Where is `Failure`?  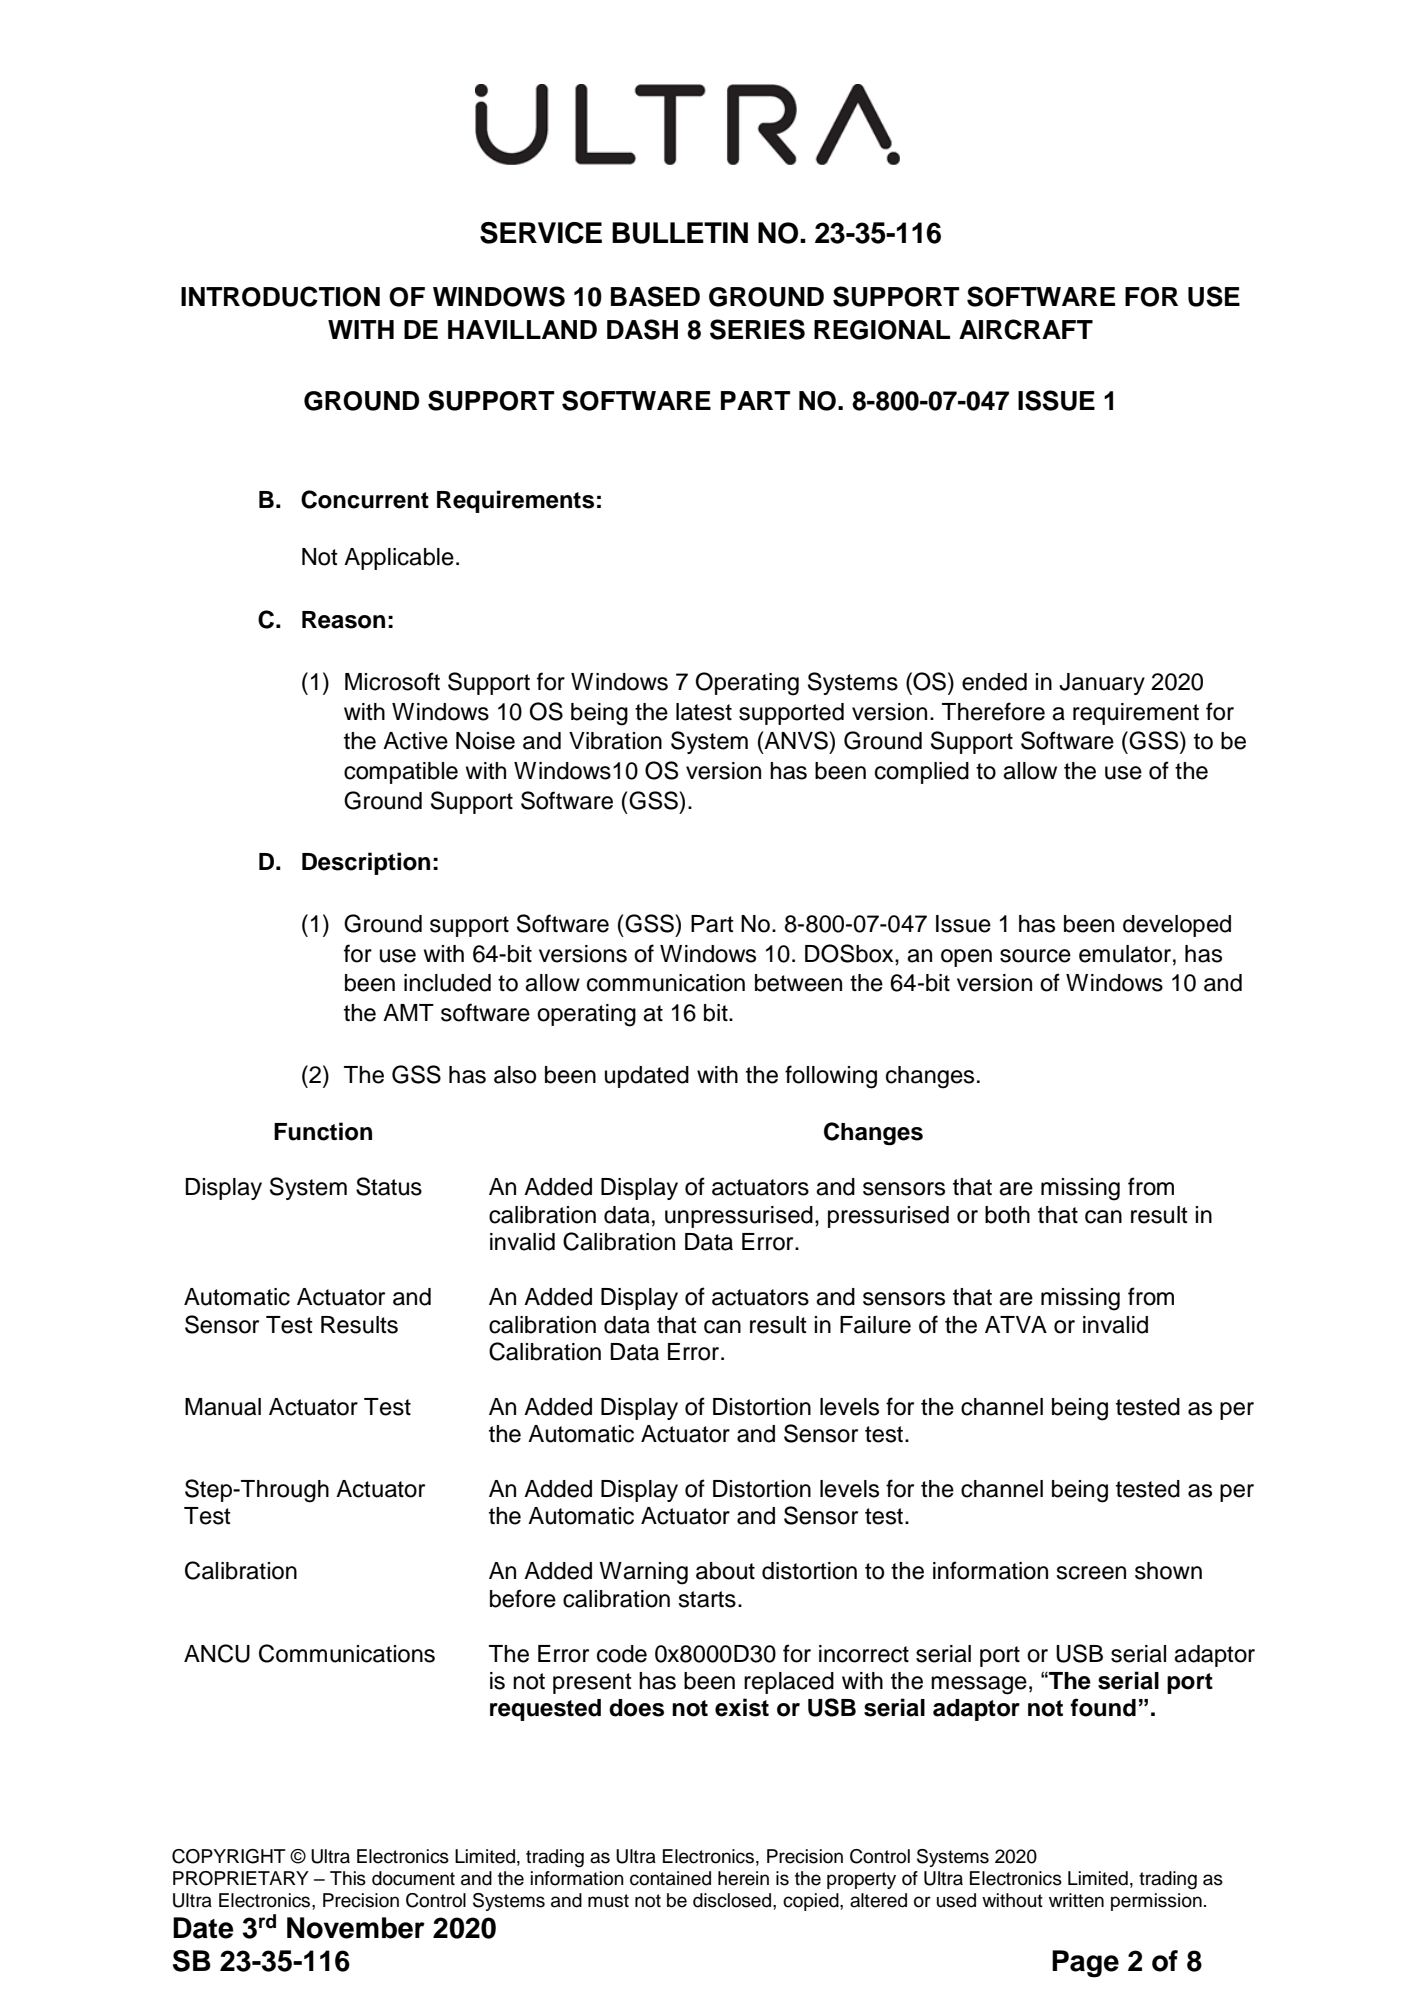
Failure is located at coordinates (875, 1325).
